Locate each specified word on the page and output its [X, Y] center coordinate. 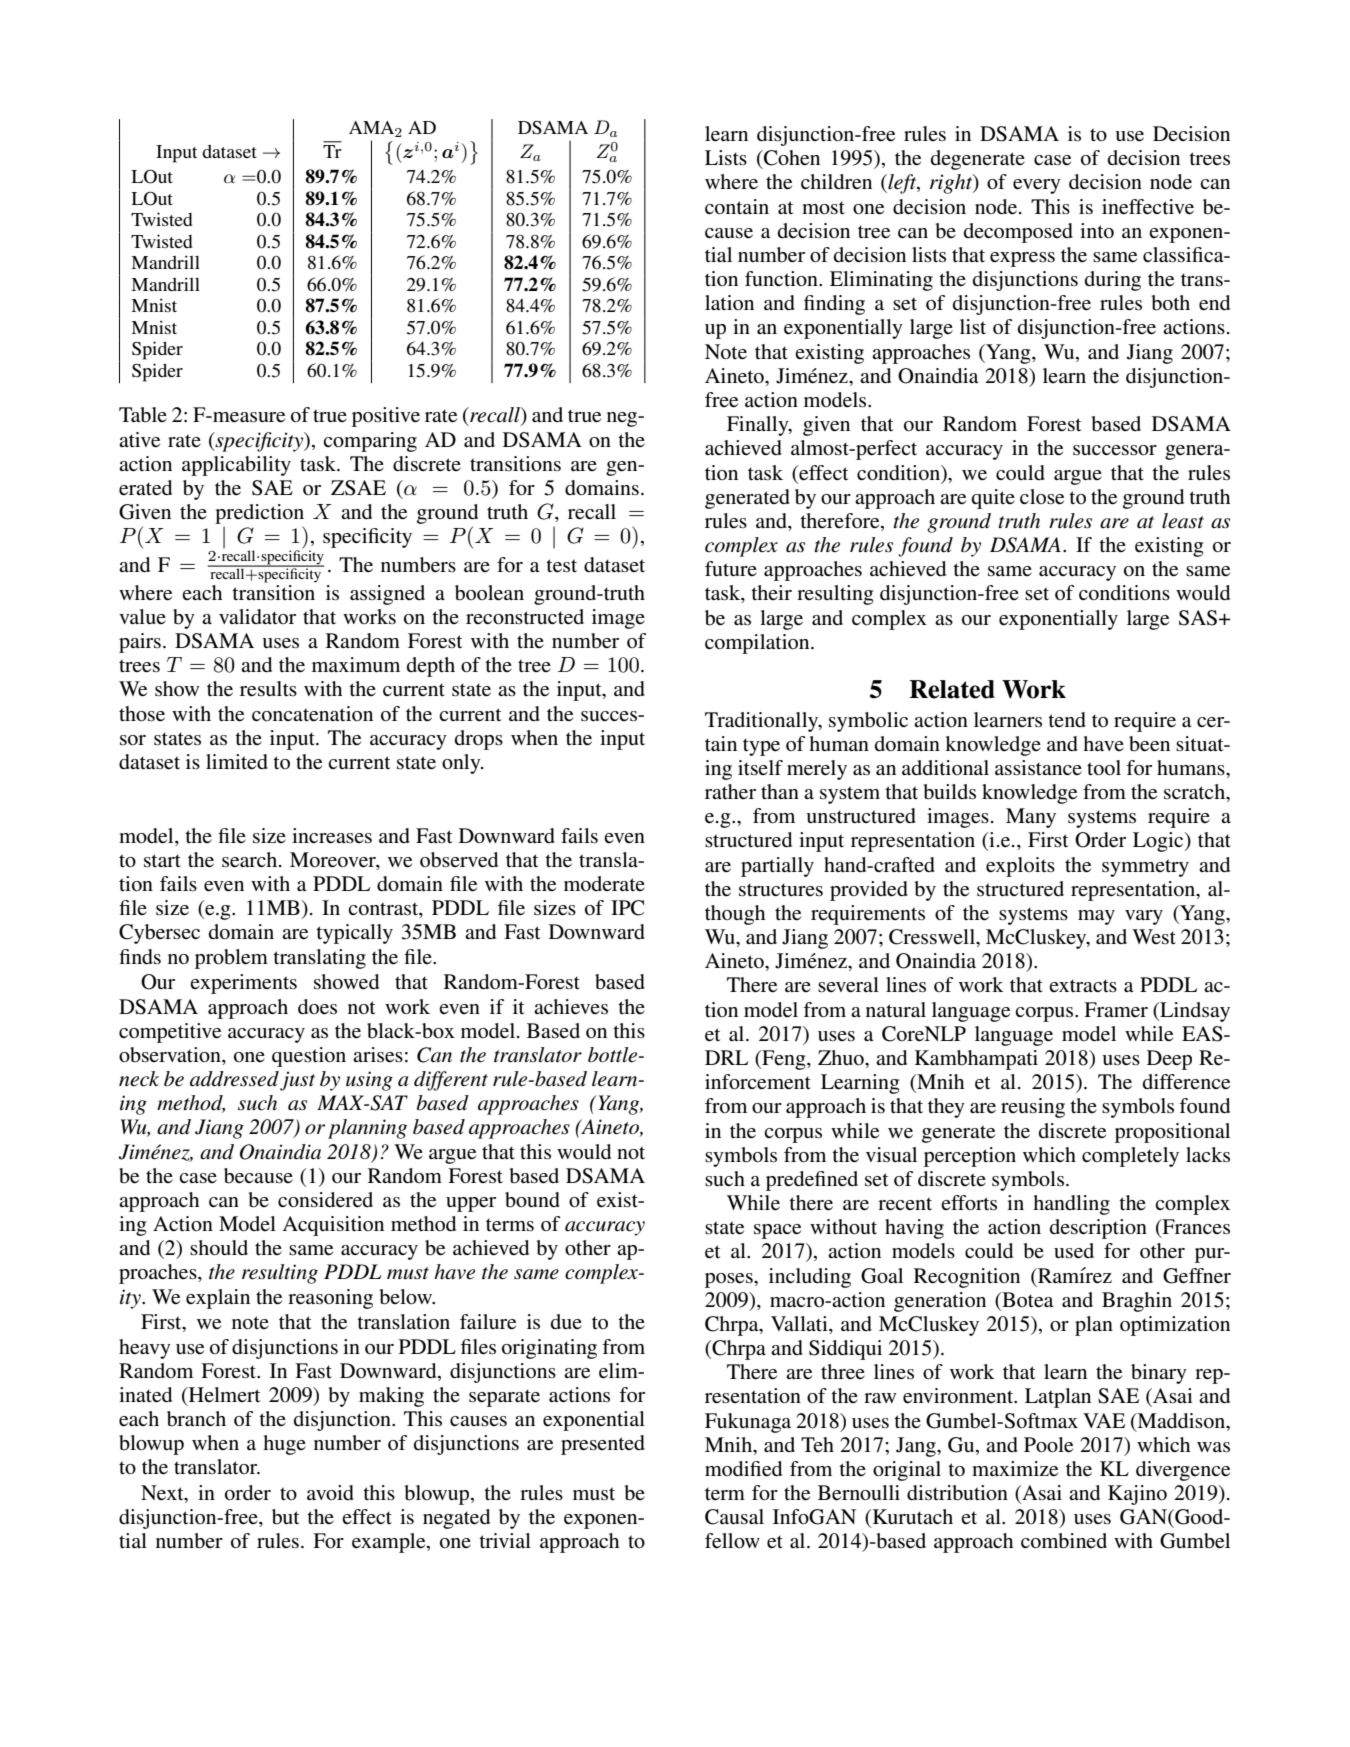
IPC [627, 908]
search [251, 860]
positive [386, 417]
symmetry [1145, 868]
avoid [330, 1492]
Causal [734, 1517]
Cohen [791, 158]
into [1097, 231]
